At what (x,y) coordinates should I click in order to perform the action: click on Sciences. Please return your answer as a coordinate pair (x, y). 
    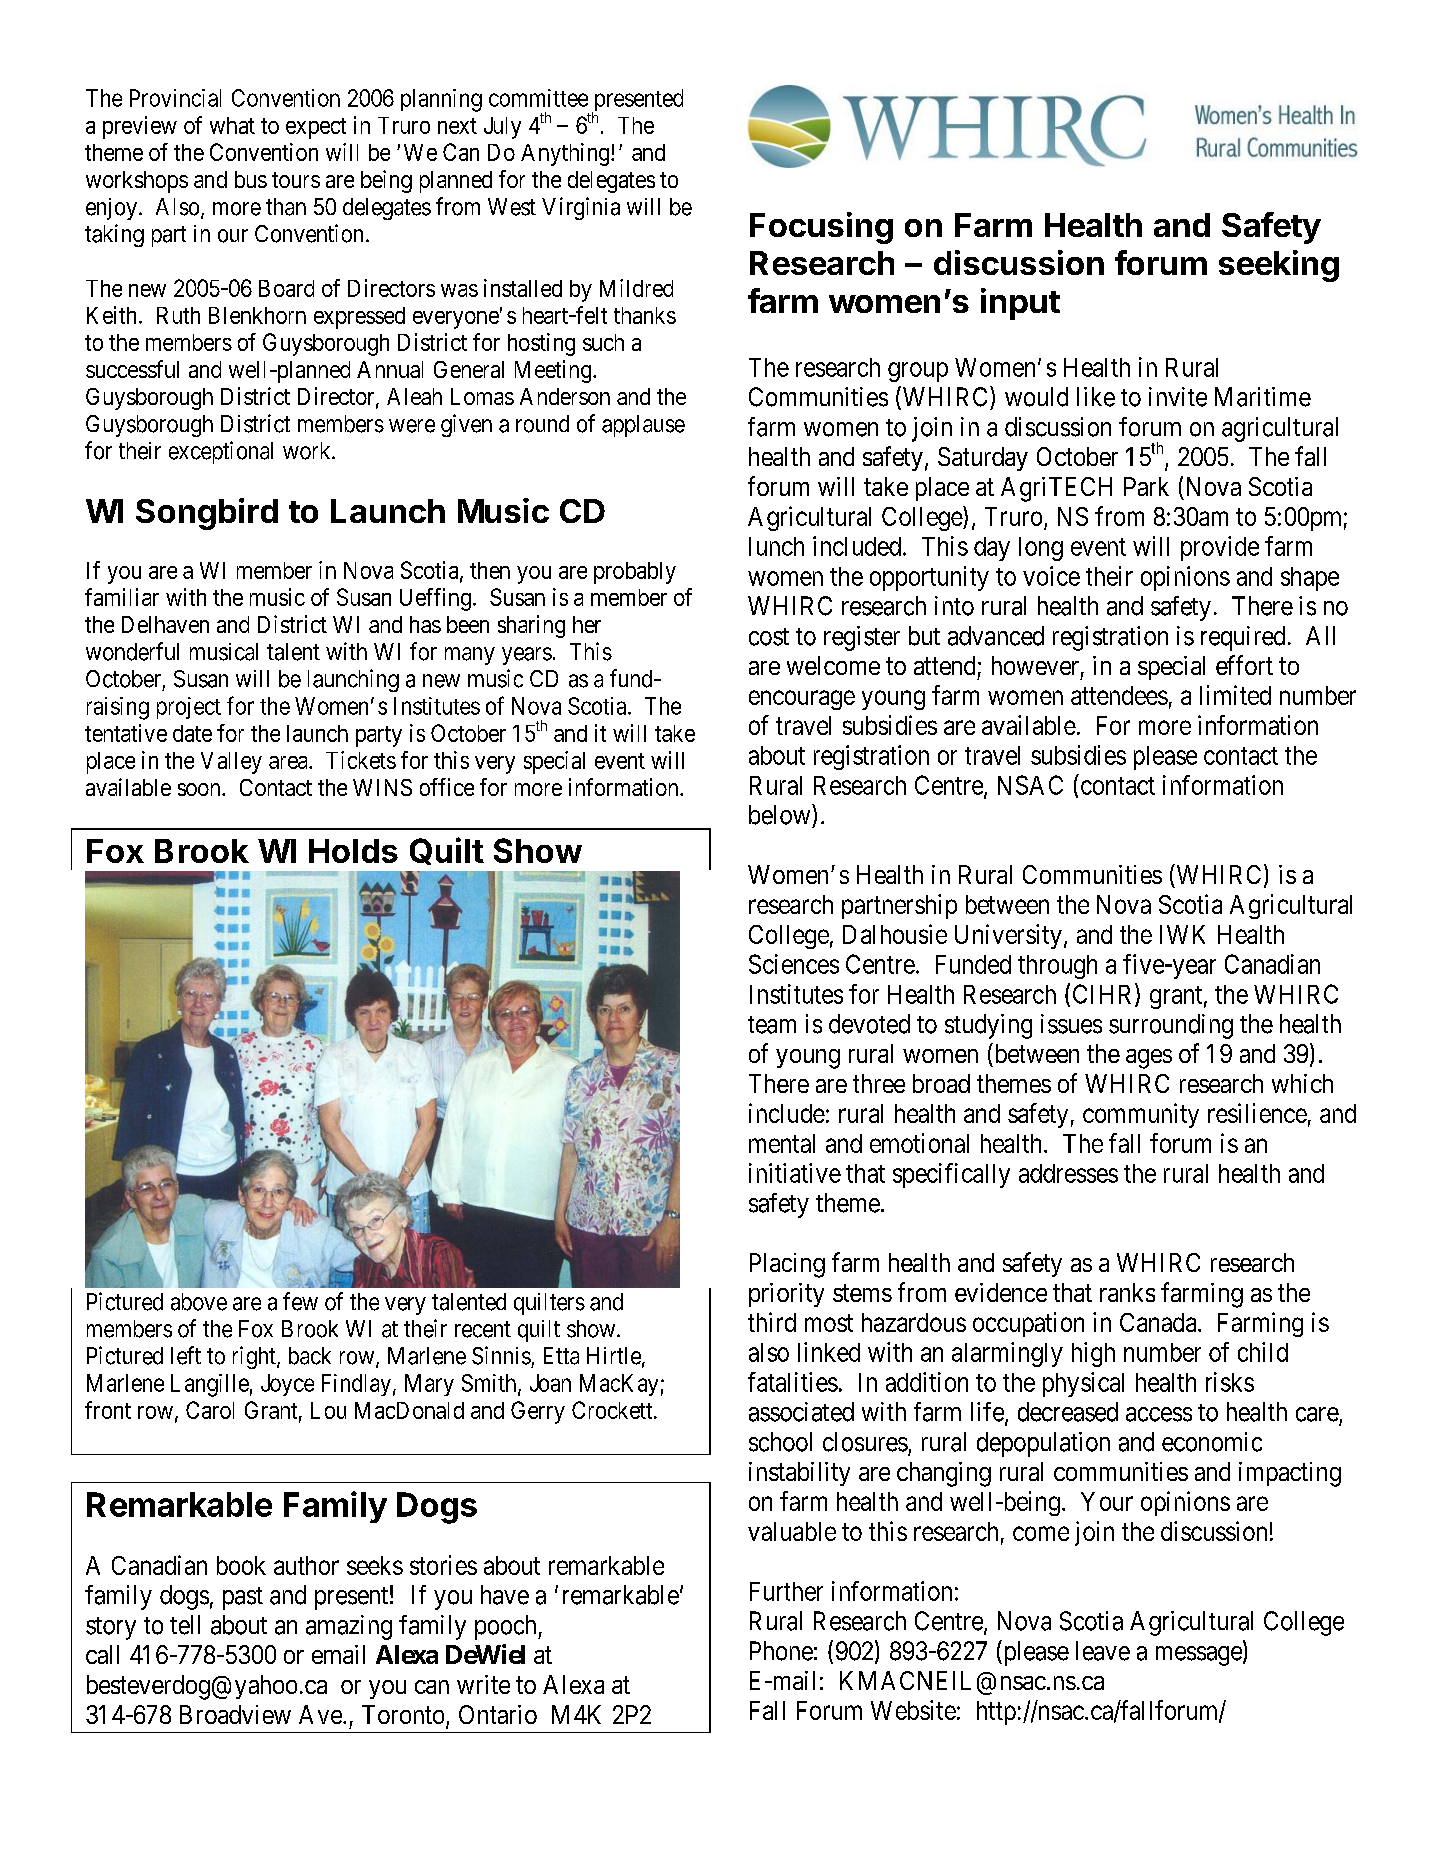
    Looking at the image, I should click on (794, 964).
